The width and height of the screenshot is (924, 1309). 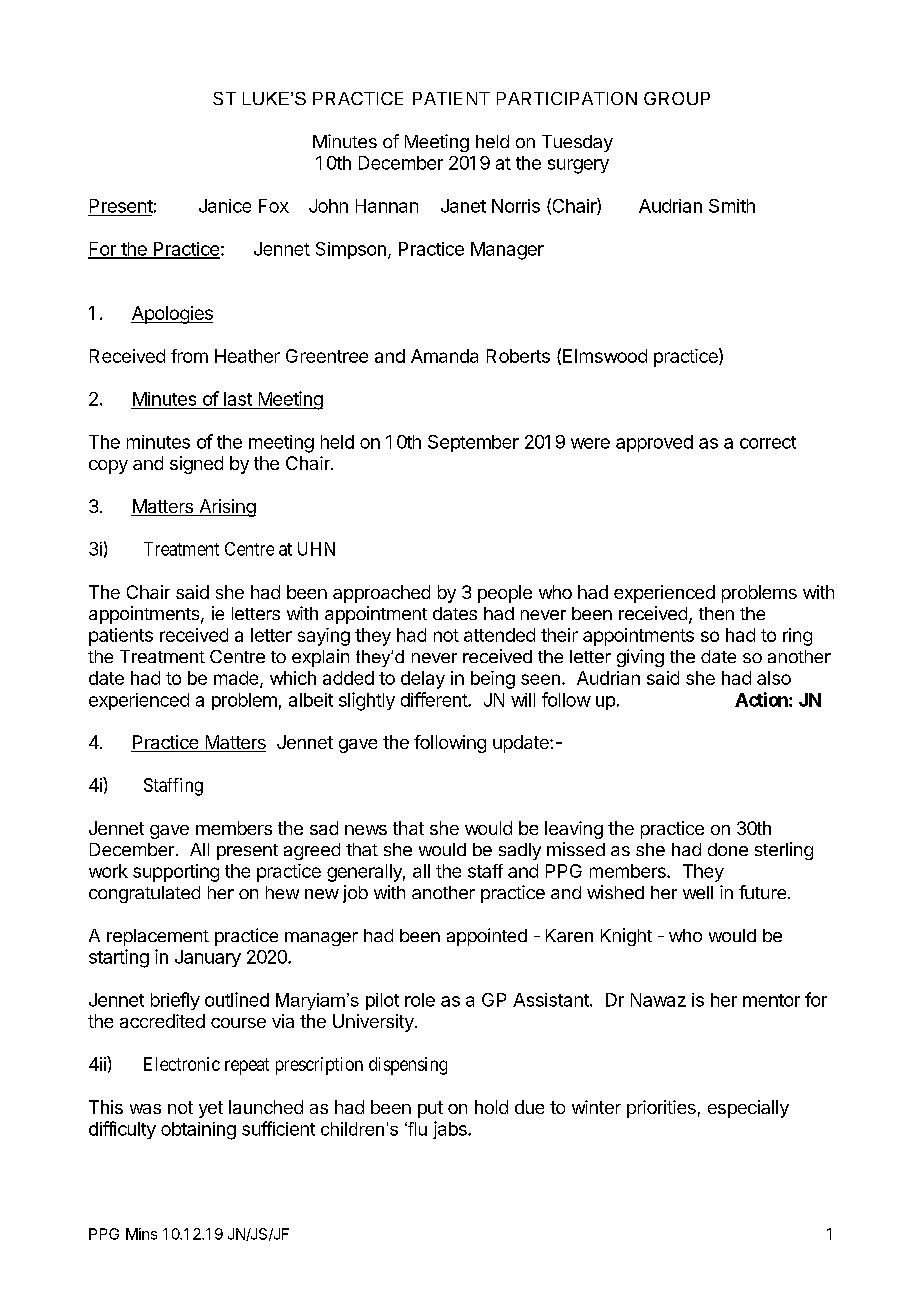 What do you see at coordinates (435, 699) in the screenshot?
I see `different` at bounding box center [435, 699].
